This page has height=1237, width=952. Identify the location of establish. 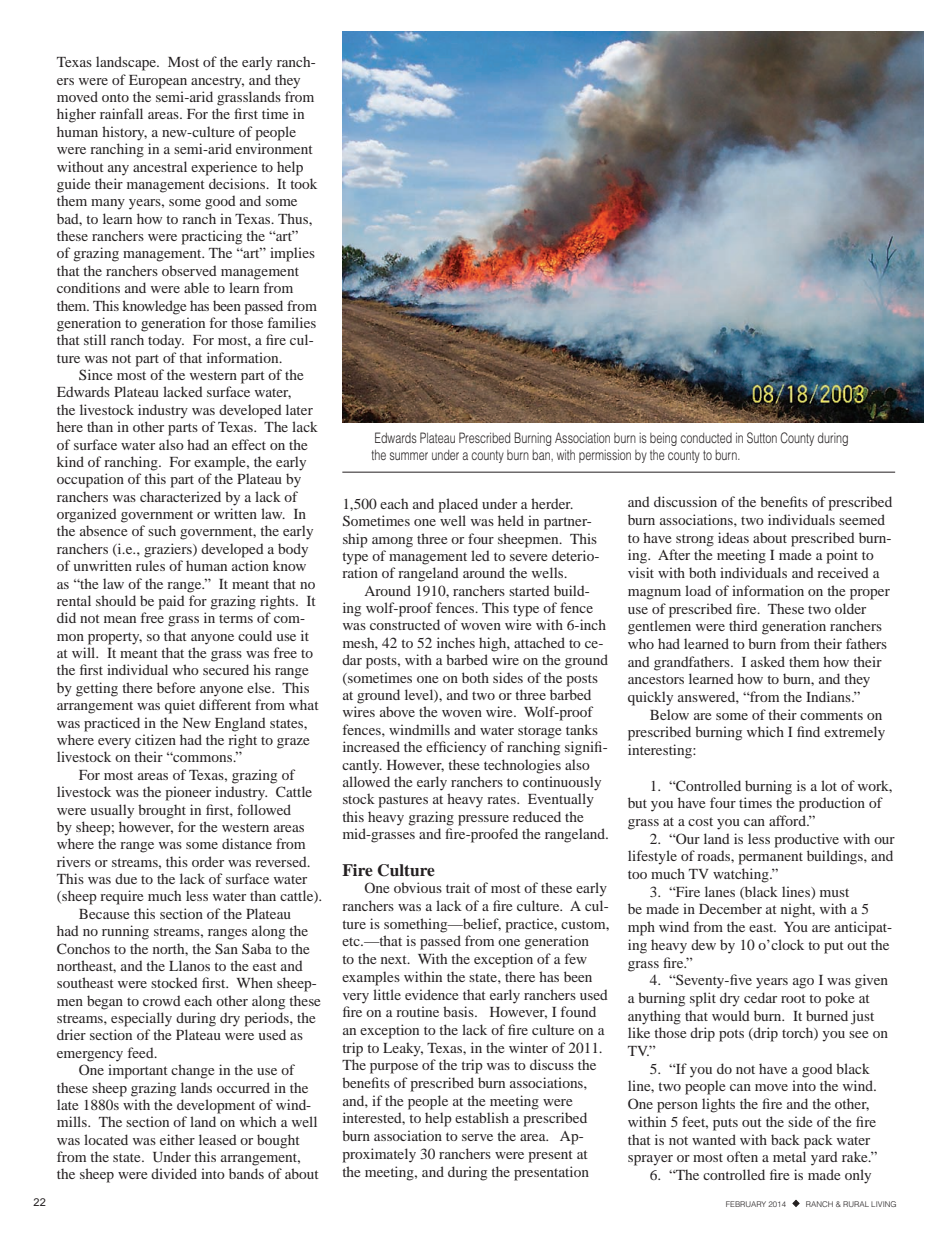
(482, 1117).
